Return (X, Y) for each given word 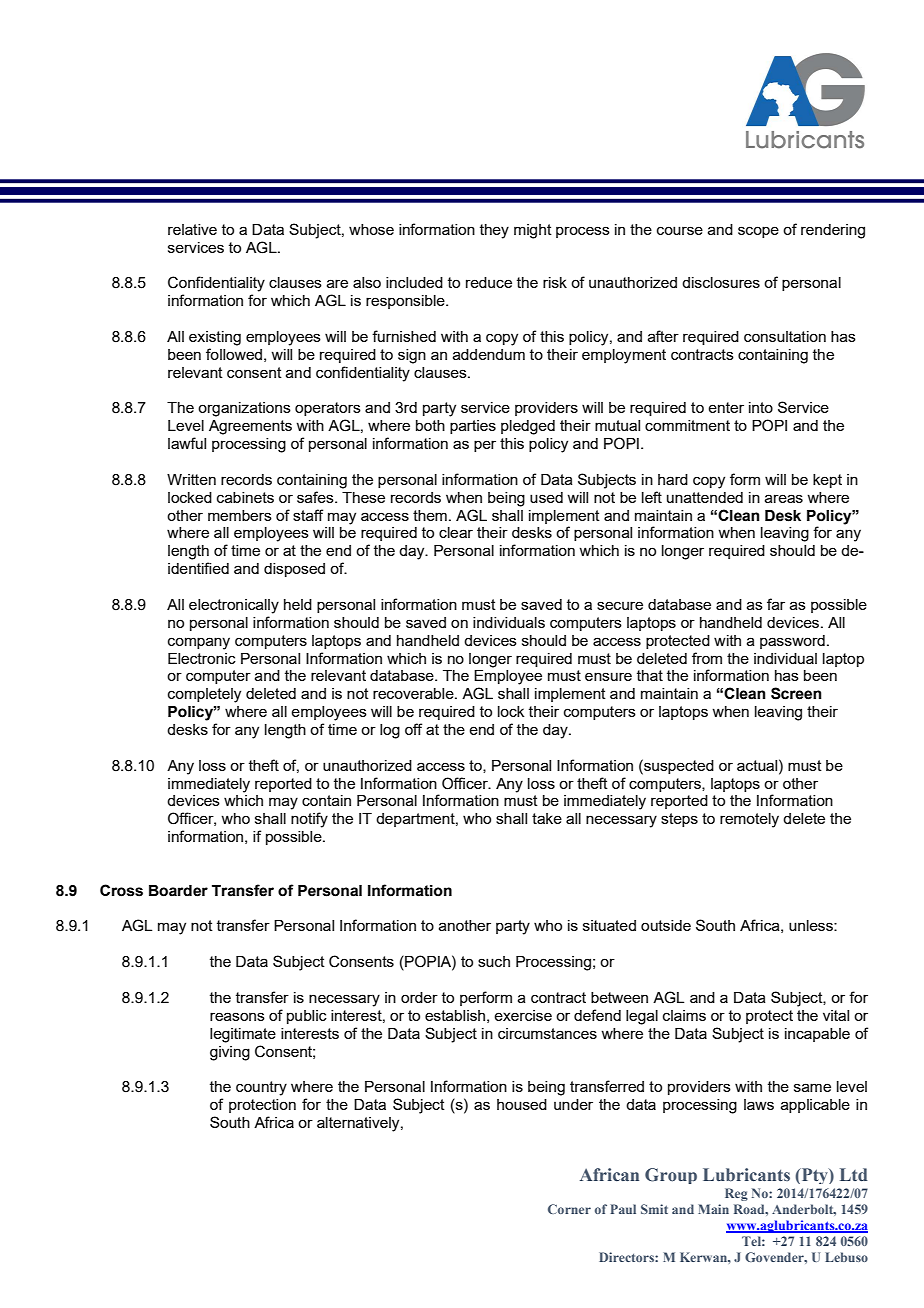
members (240, 515)
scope (758, 232)
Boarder (178, 891)
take (547, 818)
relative (192, 229)
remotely (749, 820)
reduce (489, 282)
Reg (736, 1194)
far (776, 604)
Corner (569, 1209)
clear (456, 532)
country (261, 1088)
